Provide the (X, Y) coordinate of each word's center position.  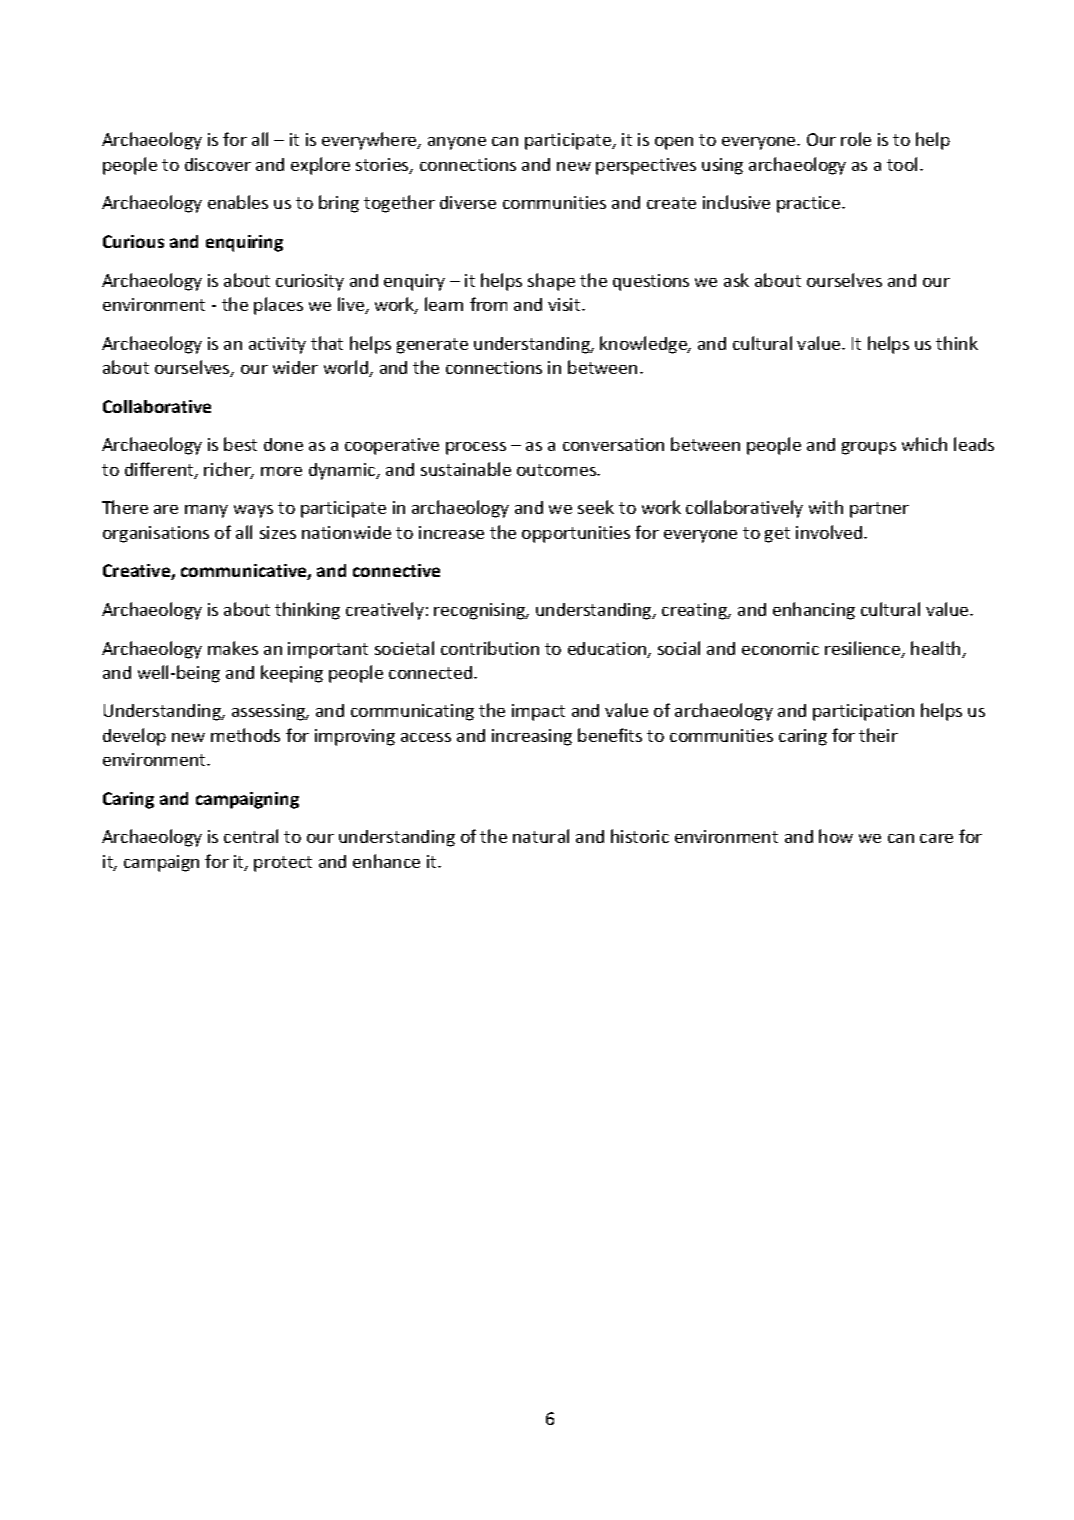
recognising (481, 611)
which (924, 444)
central (251, 836)
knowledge (644, 345)
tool (902, 164)
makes (233, 648)
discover (218, 164)
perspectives (646, 166)
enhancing (814, 611)
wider (295, 367)
